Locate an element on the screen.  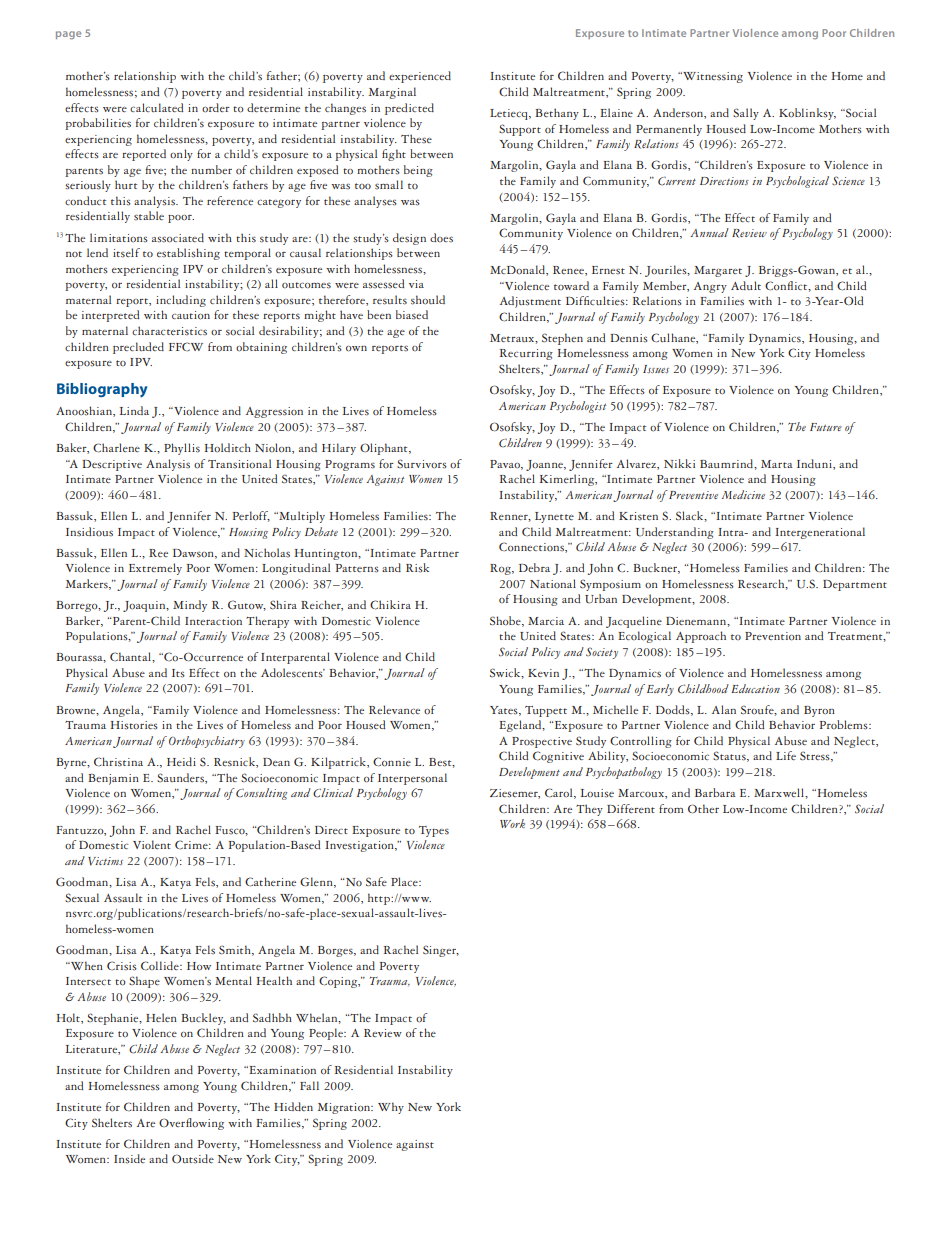
Mindy is located at coordinates (190, 606).
